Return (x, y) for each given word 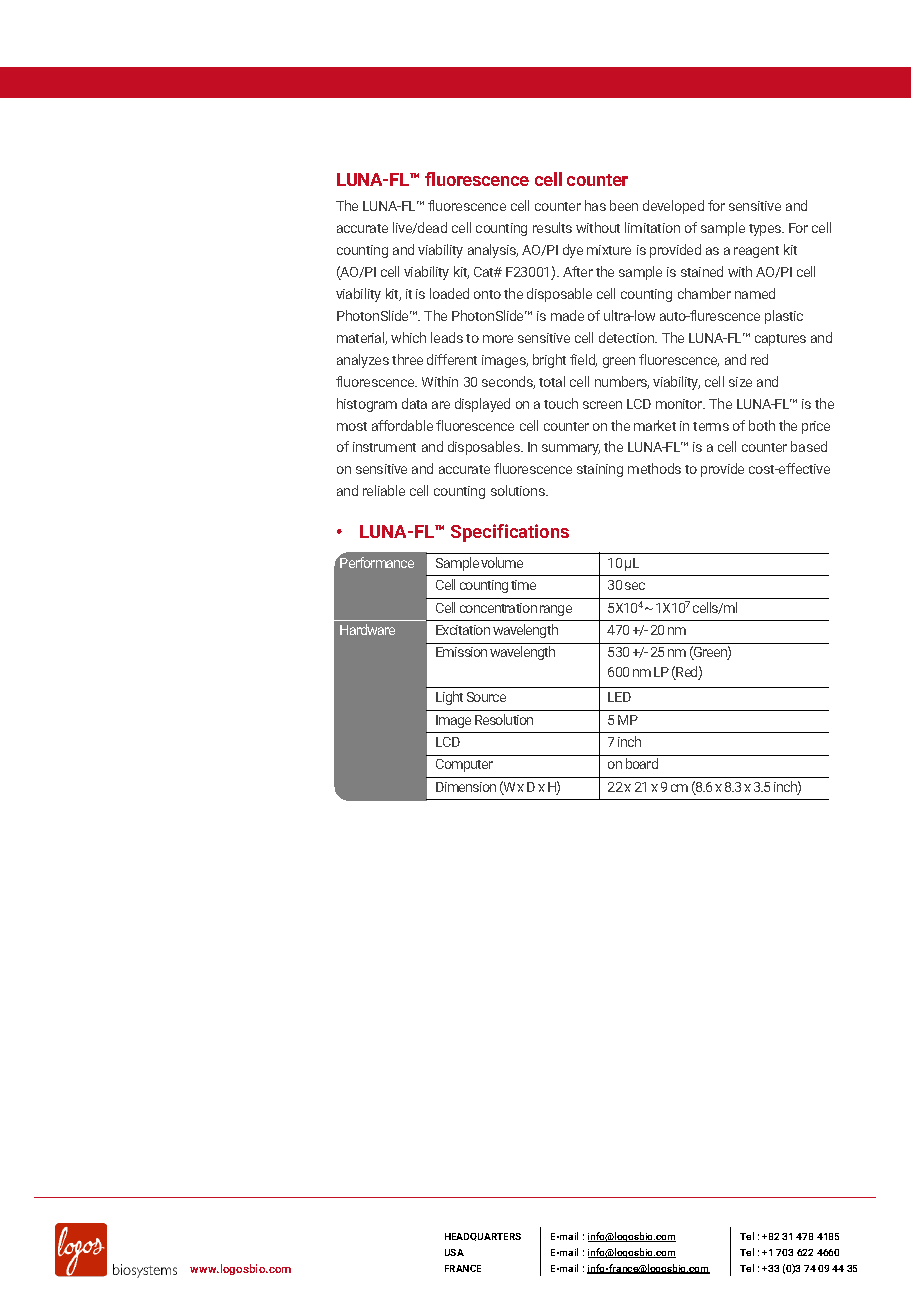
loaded (449, 293)
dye (573, 251)
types (766, 230)
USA (454, 1252)
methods (654, 468)
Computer (464, 765)
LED (619, 697)
